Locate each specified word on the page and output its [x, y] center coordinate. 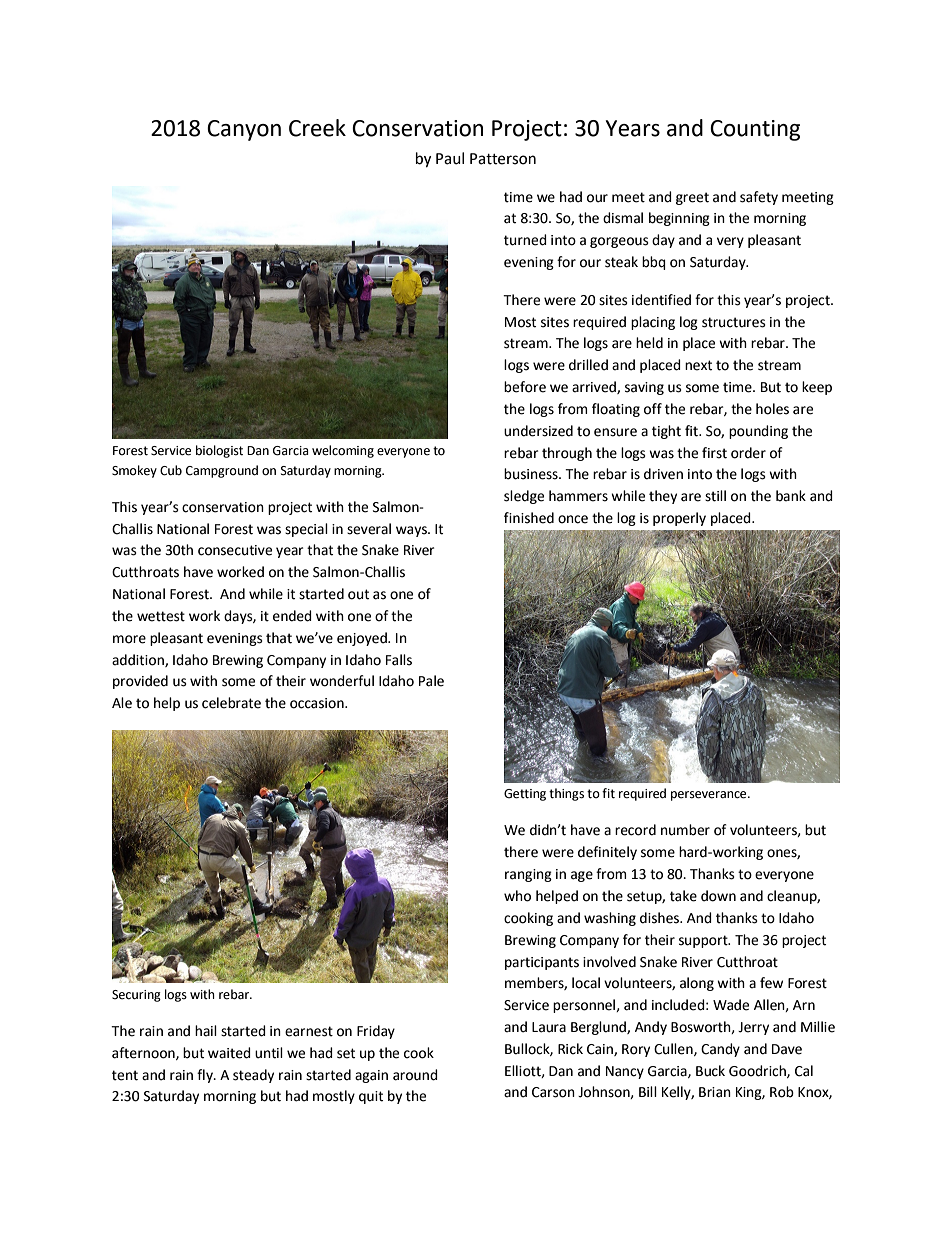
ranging [528, 875]
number [685, 830]
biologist [219, 451]
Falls [399, 660]
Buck [710, 1071]
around [415, 1075]
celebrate [231, 703]
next [698, 365]
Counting [755, 130]
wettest [161, 616]
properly [679, 519]
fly [206, 1076]
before [525, 387]
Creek [317, 128]
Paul [450, 158]
